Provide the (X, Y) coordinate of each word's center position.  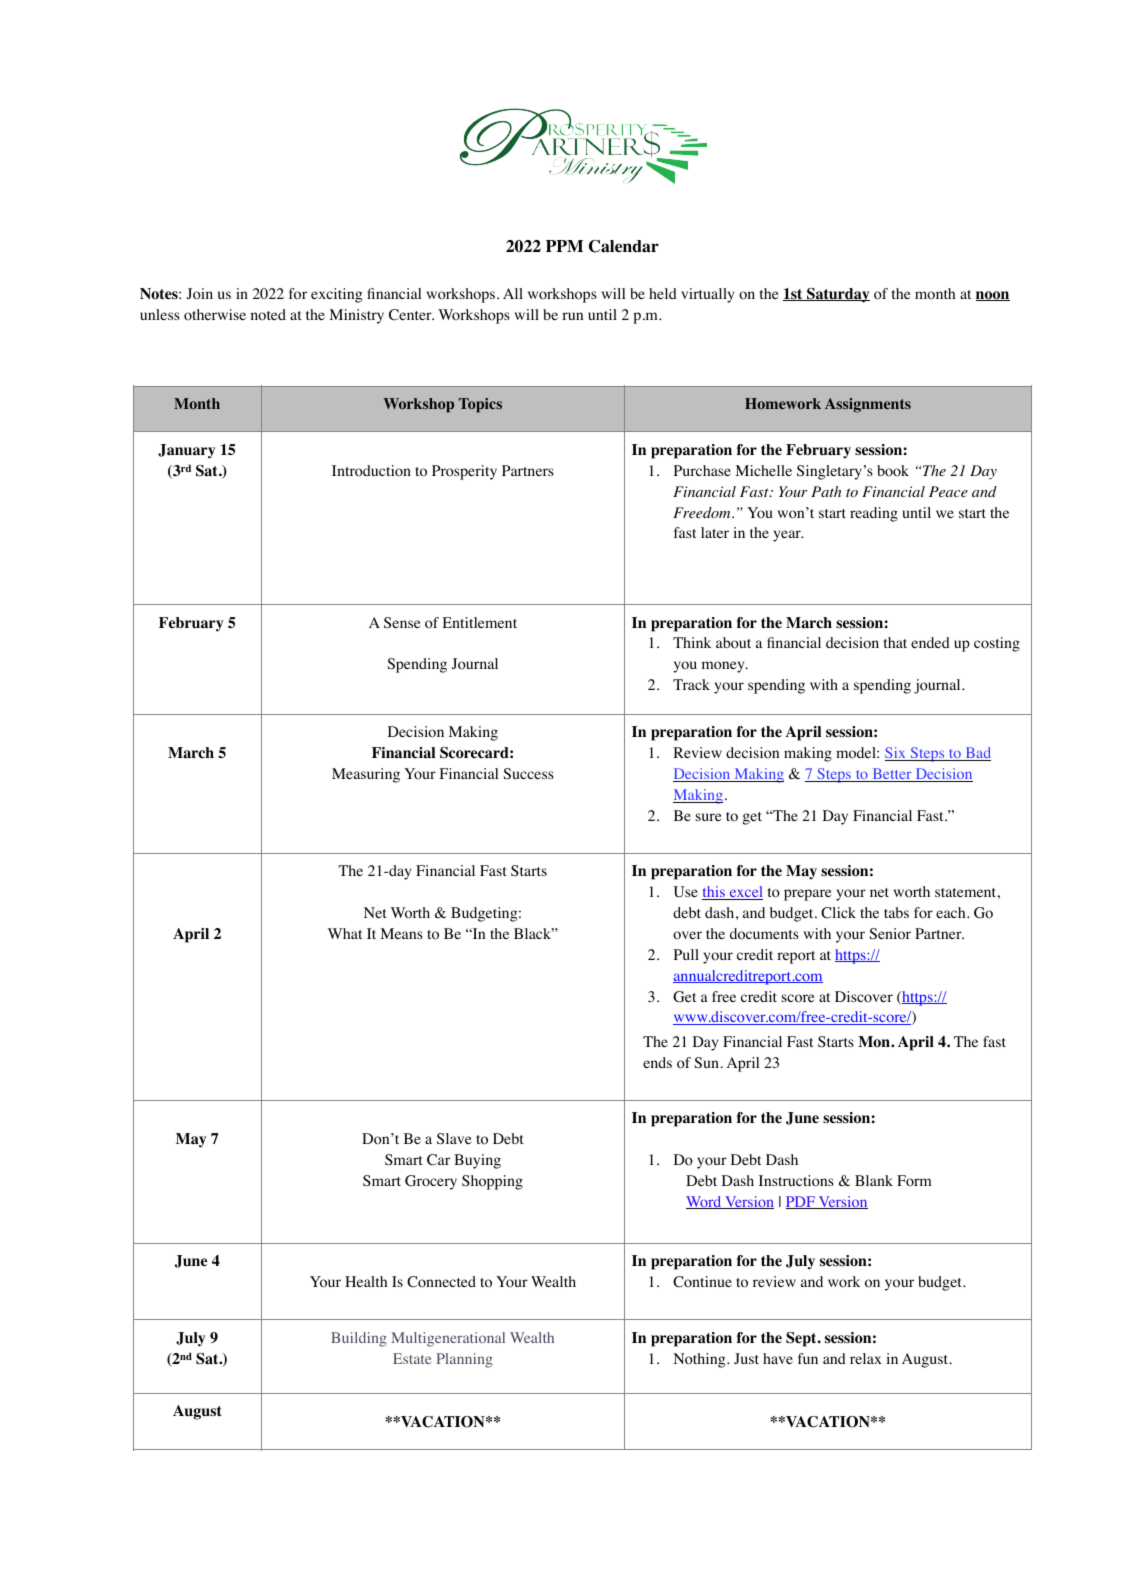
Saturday (837, 295)
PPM (564, 246)
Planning (464, 1360)
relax (866, 1358)
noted (268, 315)
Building (359, 1339)
